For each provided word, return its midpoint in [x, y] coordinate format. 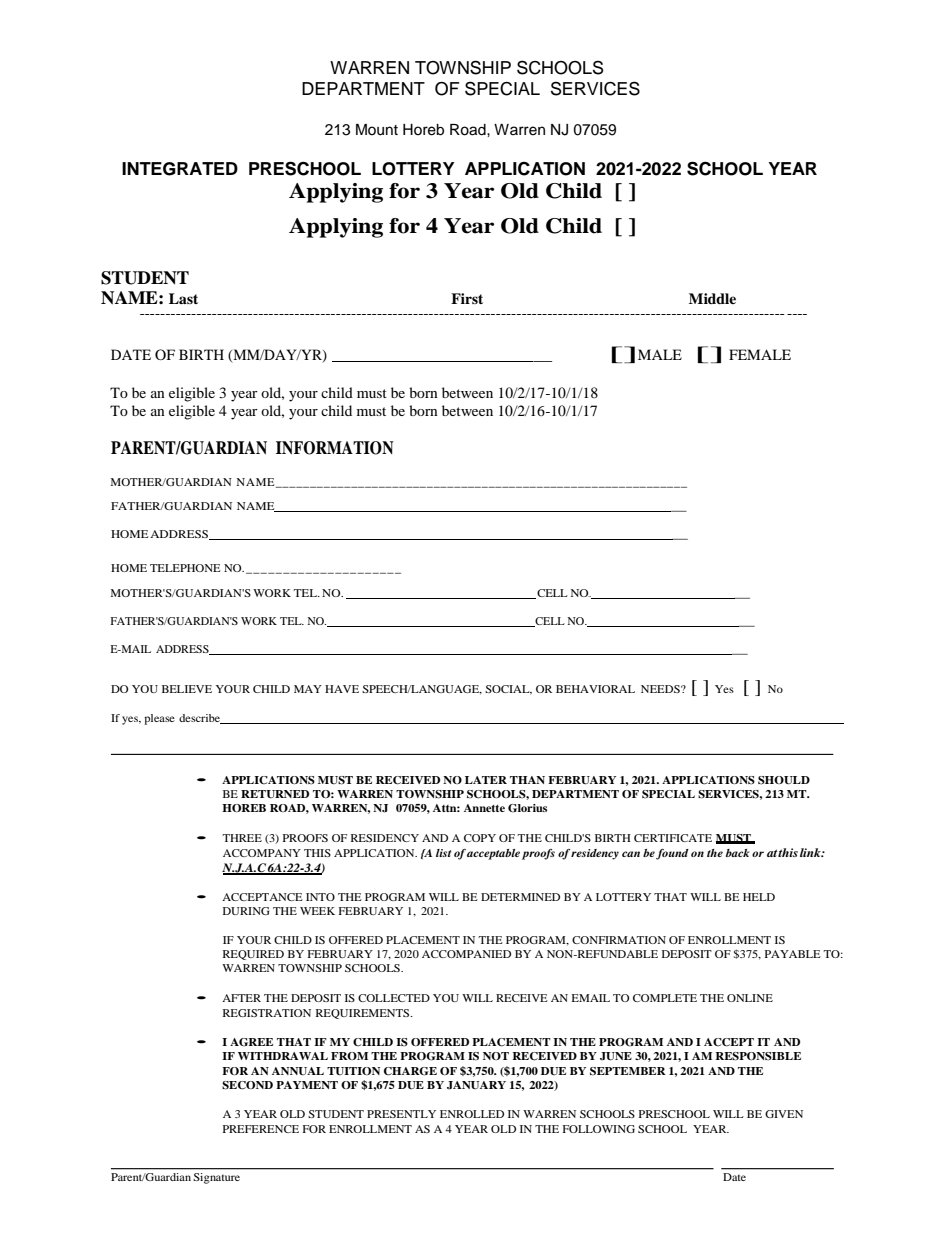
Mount [377, 130]
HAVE [342, 689]
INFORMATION [335, 448]
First [467, 298]
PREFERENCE [261, 1129]
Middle [712, 298]
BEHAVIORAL [595, 689]
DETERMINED [520, 897]
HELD [759, 897]
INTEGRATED [180, 169]
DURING [246, 911]
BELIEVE [187, 689]
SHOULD [784, 780]
